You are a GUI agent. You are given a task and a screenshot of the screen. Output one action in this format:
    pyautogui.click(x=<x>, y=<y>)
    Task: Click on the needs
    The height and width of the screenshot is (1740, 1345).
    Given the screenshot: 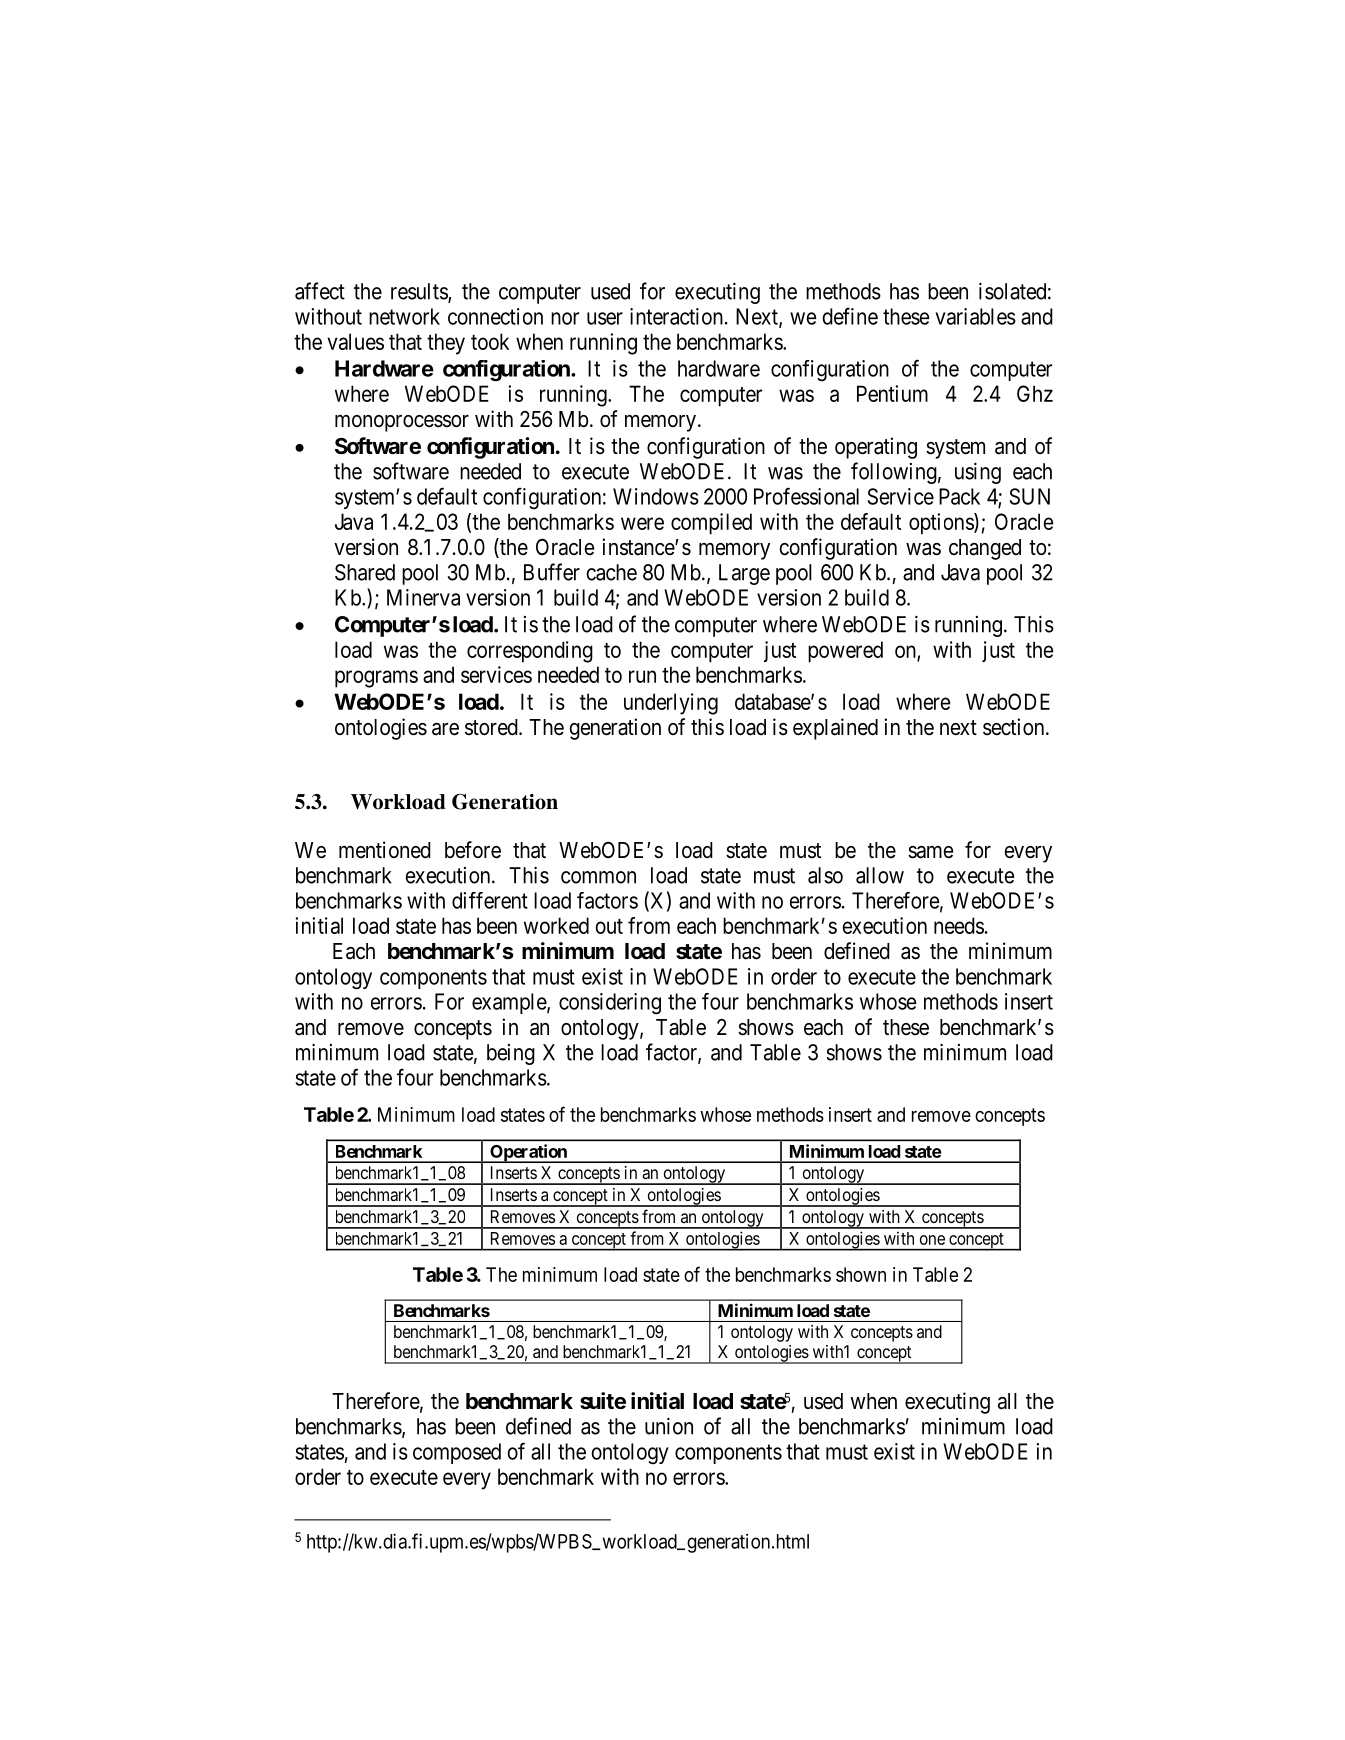 What is the action you would take?
    pyautogui.click(x=959, y=925)
